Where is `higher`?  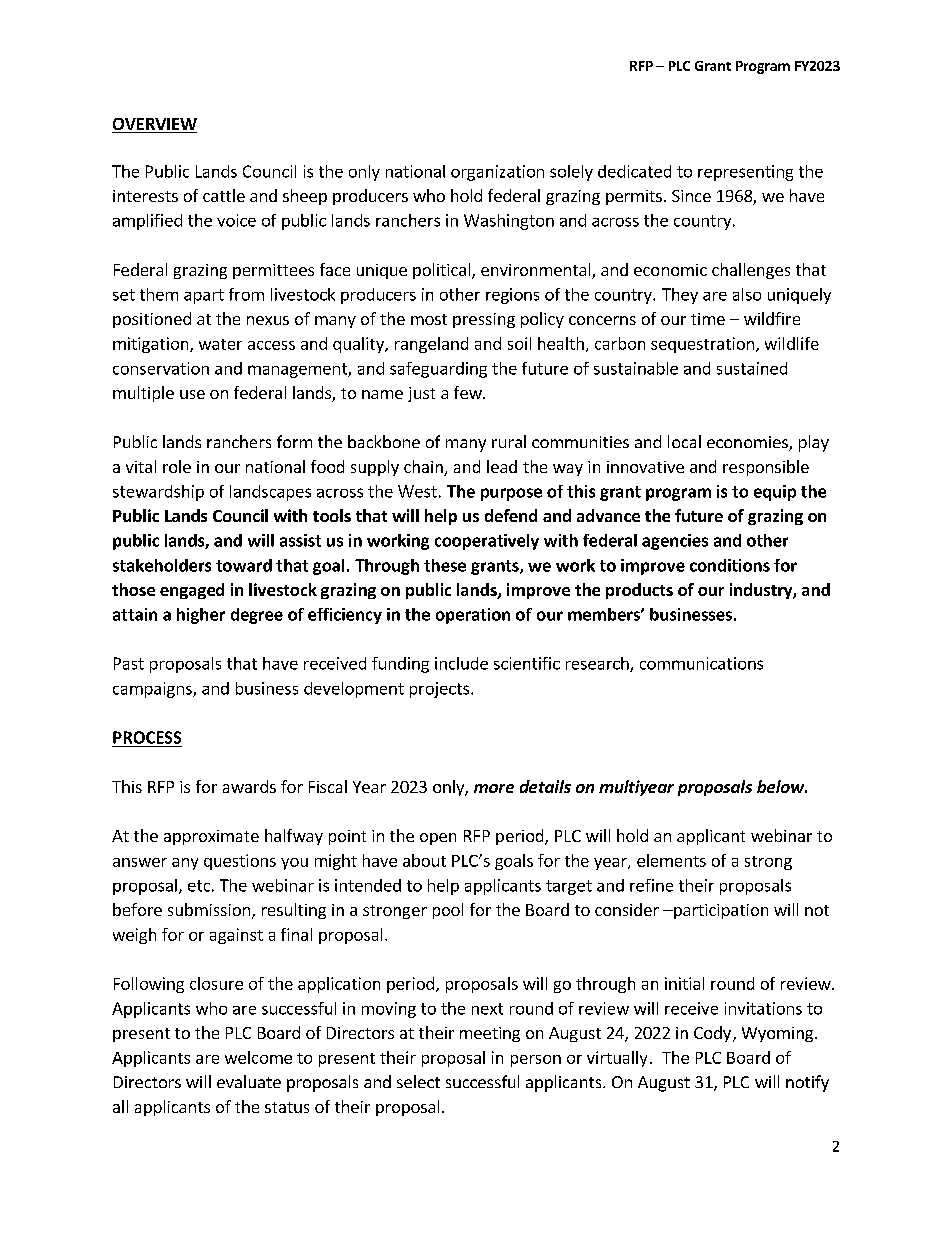
higher is located at coordinates (201, 616).
